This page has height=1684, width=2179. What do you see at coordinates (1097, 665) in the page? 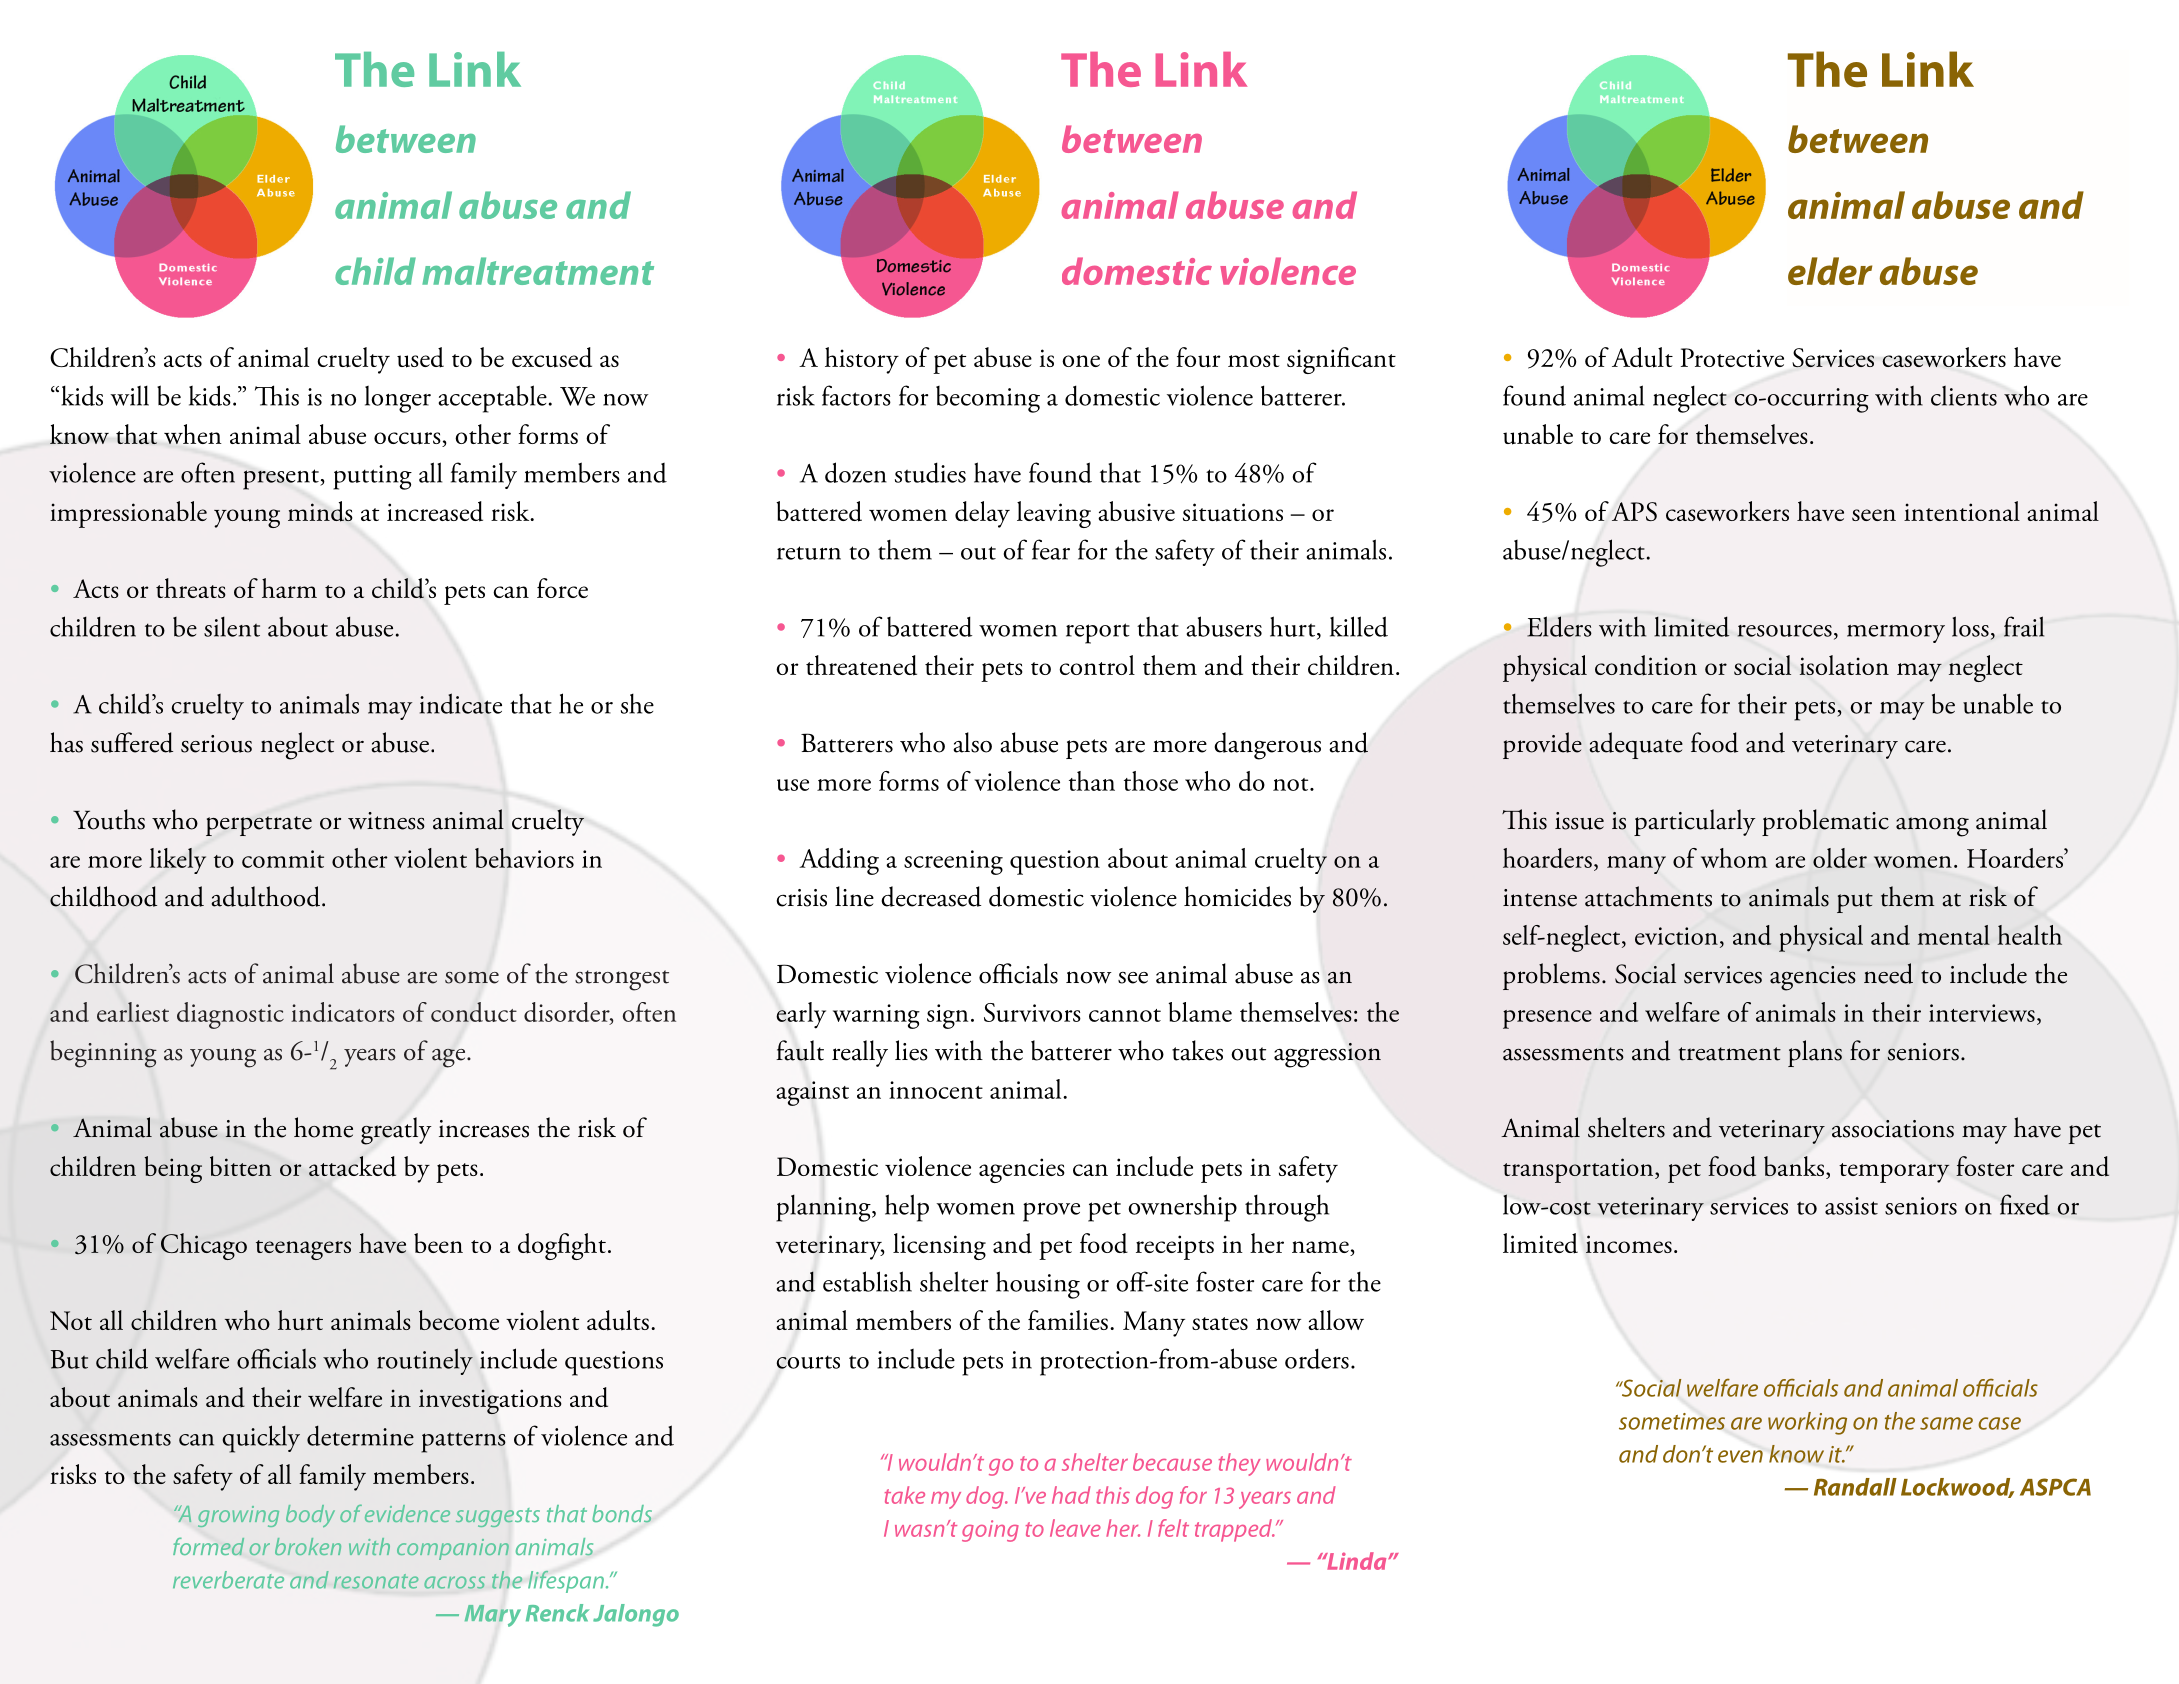
I see `control` at bounding box center [1097, 665].
